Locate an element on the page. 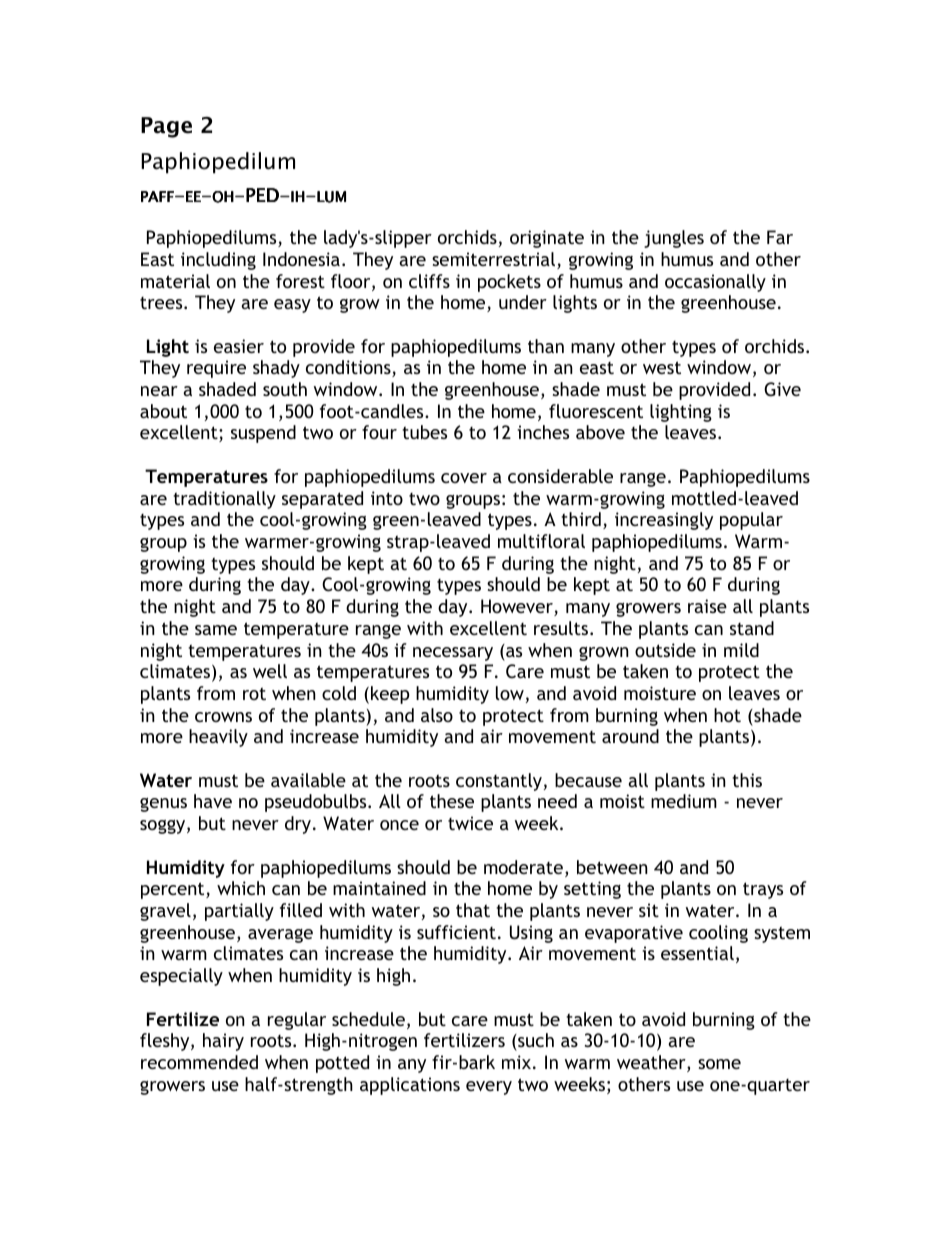 This document has width=952, height=1233. these is located at coordinates (452, 801).
